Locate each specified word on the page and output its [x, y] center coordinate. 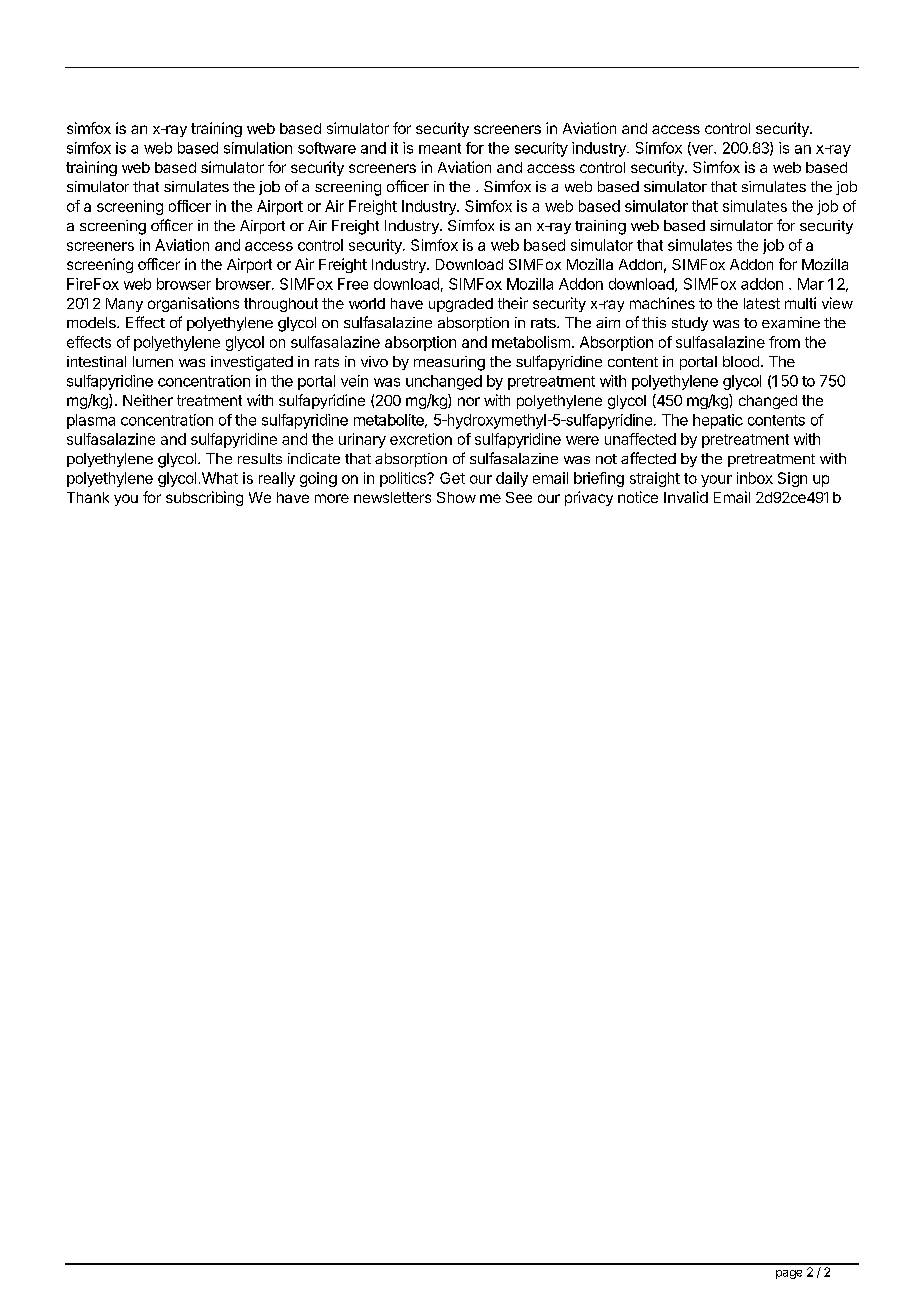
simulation [258, 148]
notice [638, 497]
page [789, 1274]
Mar [811, 284]
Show [456, 497]
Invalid [686, 497]
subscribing [204, 498]
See [519, 497]
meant [440, 148]
